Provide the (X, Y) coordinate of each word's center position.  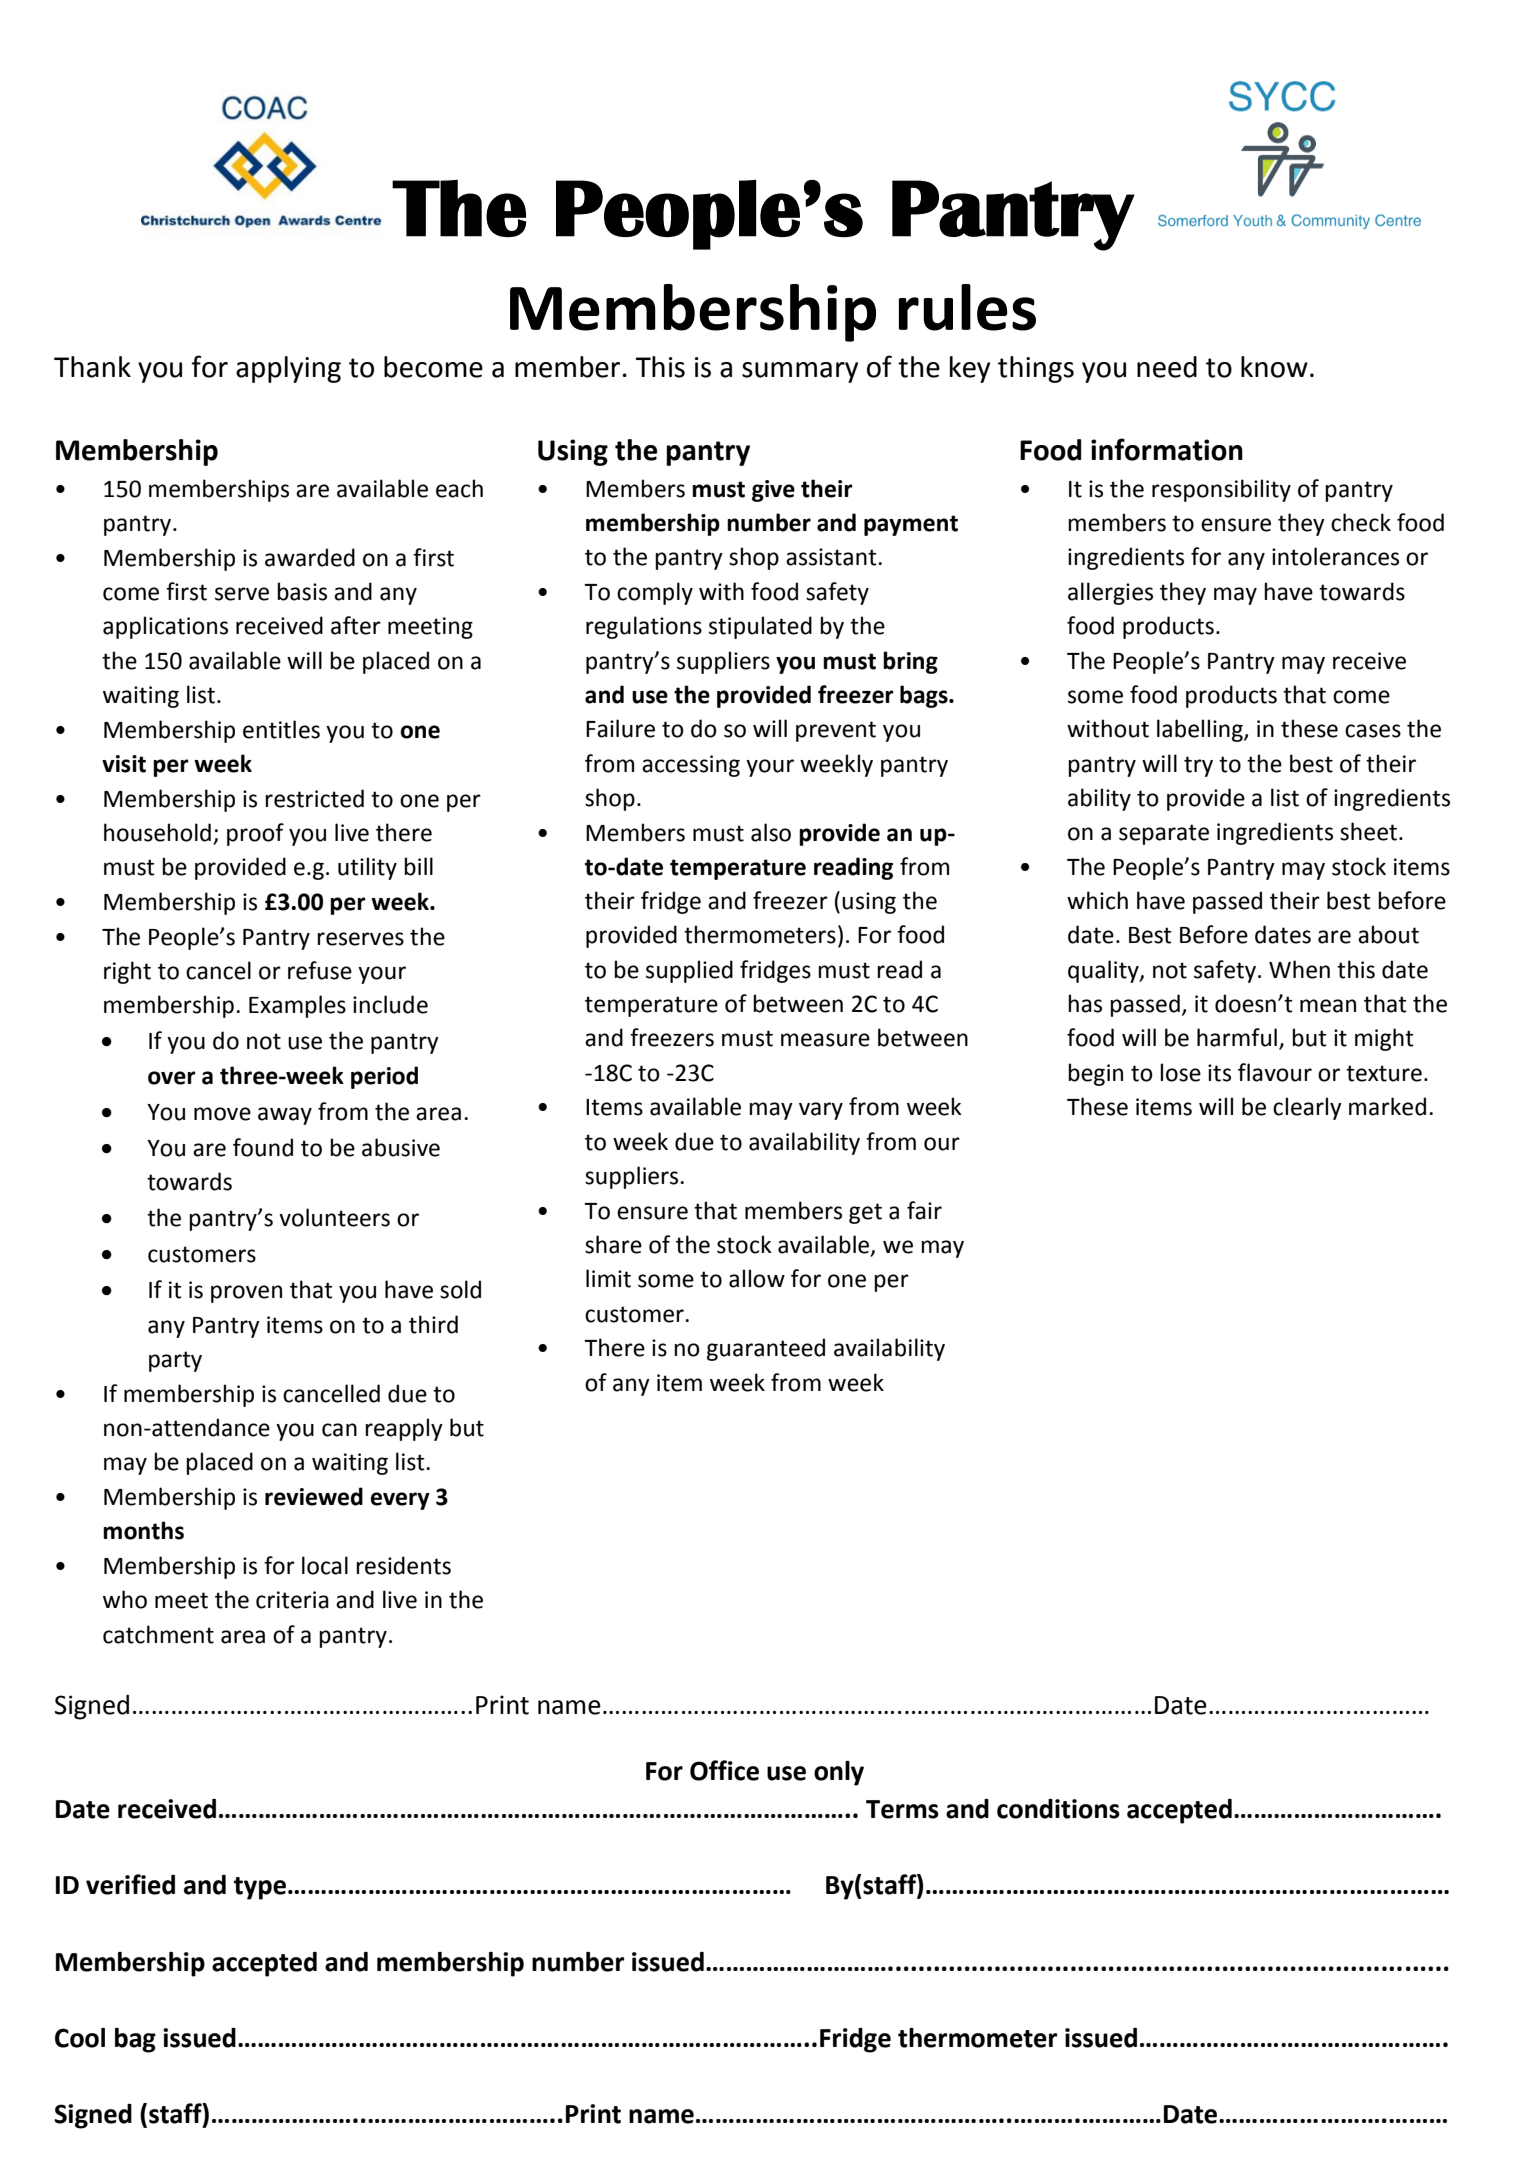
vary (821, 1111)
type (260, 1888)
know (1274, 367)
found (263, 1147)
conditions (1058, 1809)
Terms (902, 1809)
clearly (1307, 1108)
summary (800, 372)
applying (288, 369)
